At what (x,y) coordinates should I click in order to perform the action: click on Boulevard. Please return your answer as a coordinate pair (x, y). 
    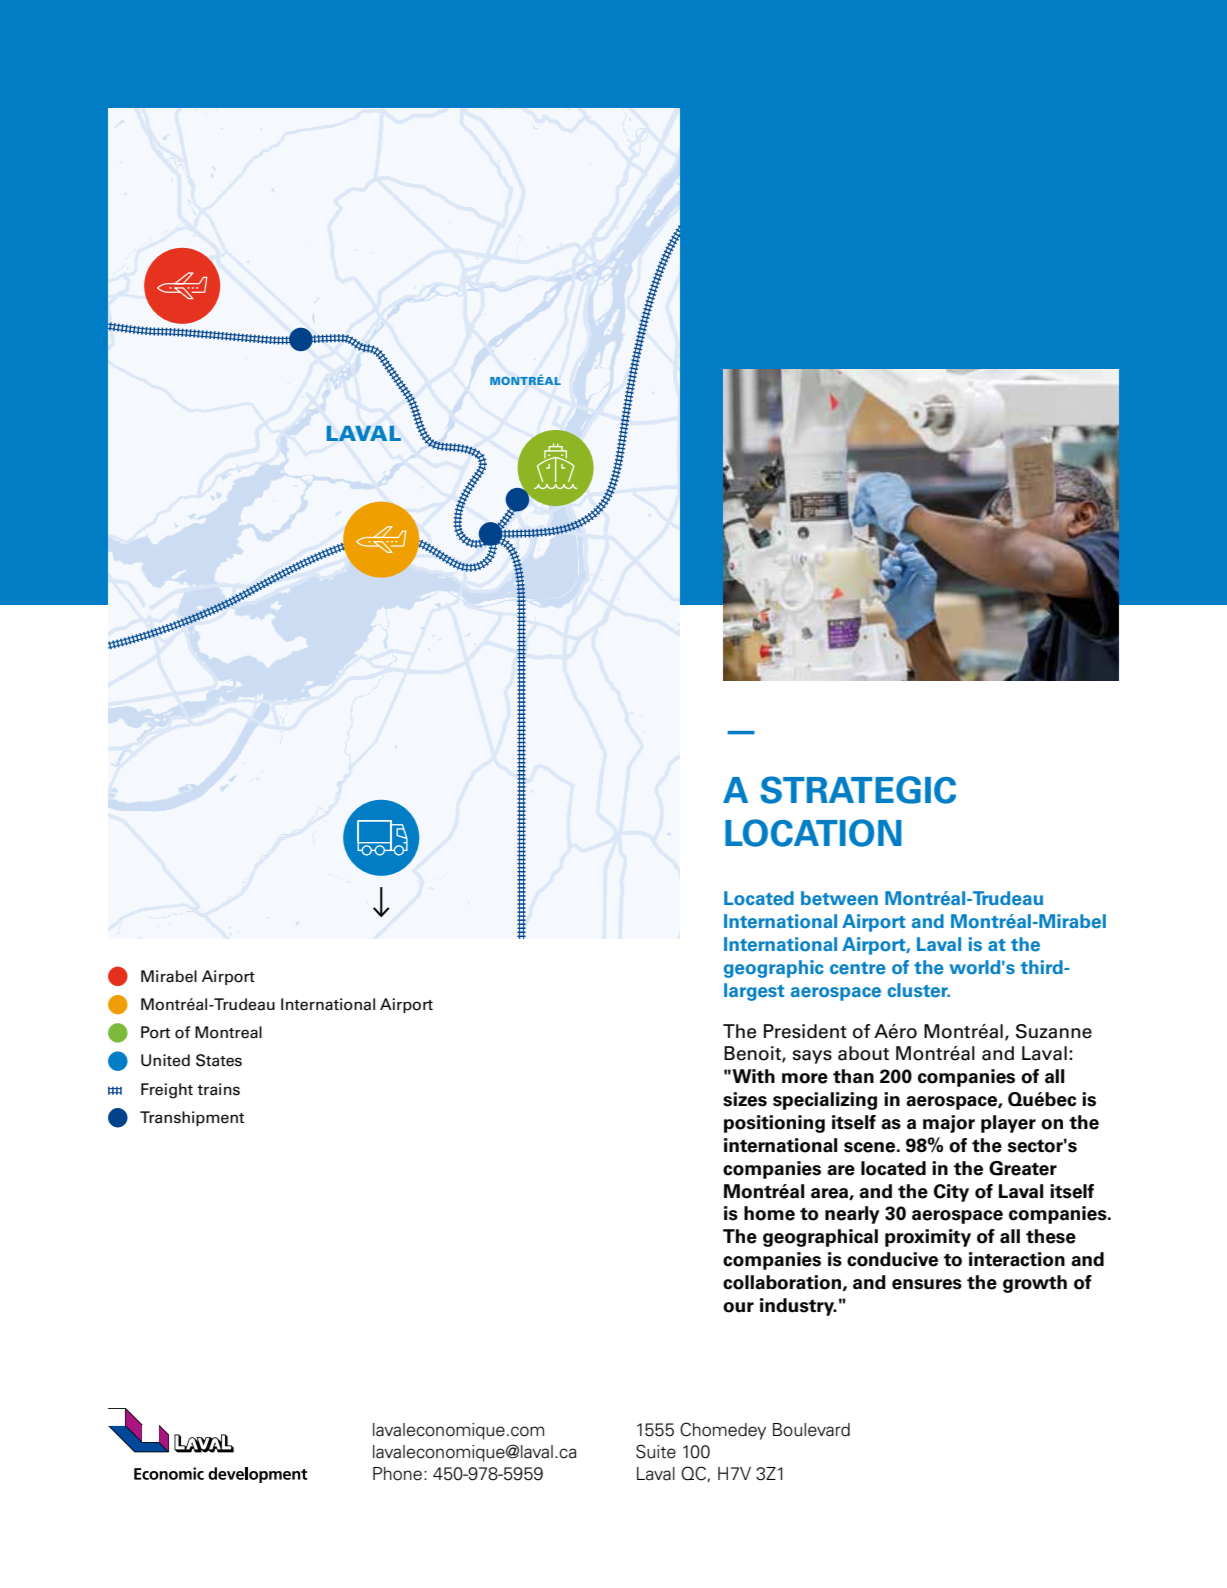
    Looking at the image, I should click on (811, 1430).
